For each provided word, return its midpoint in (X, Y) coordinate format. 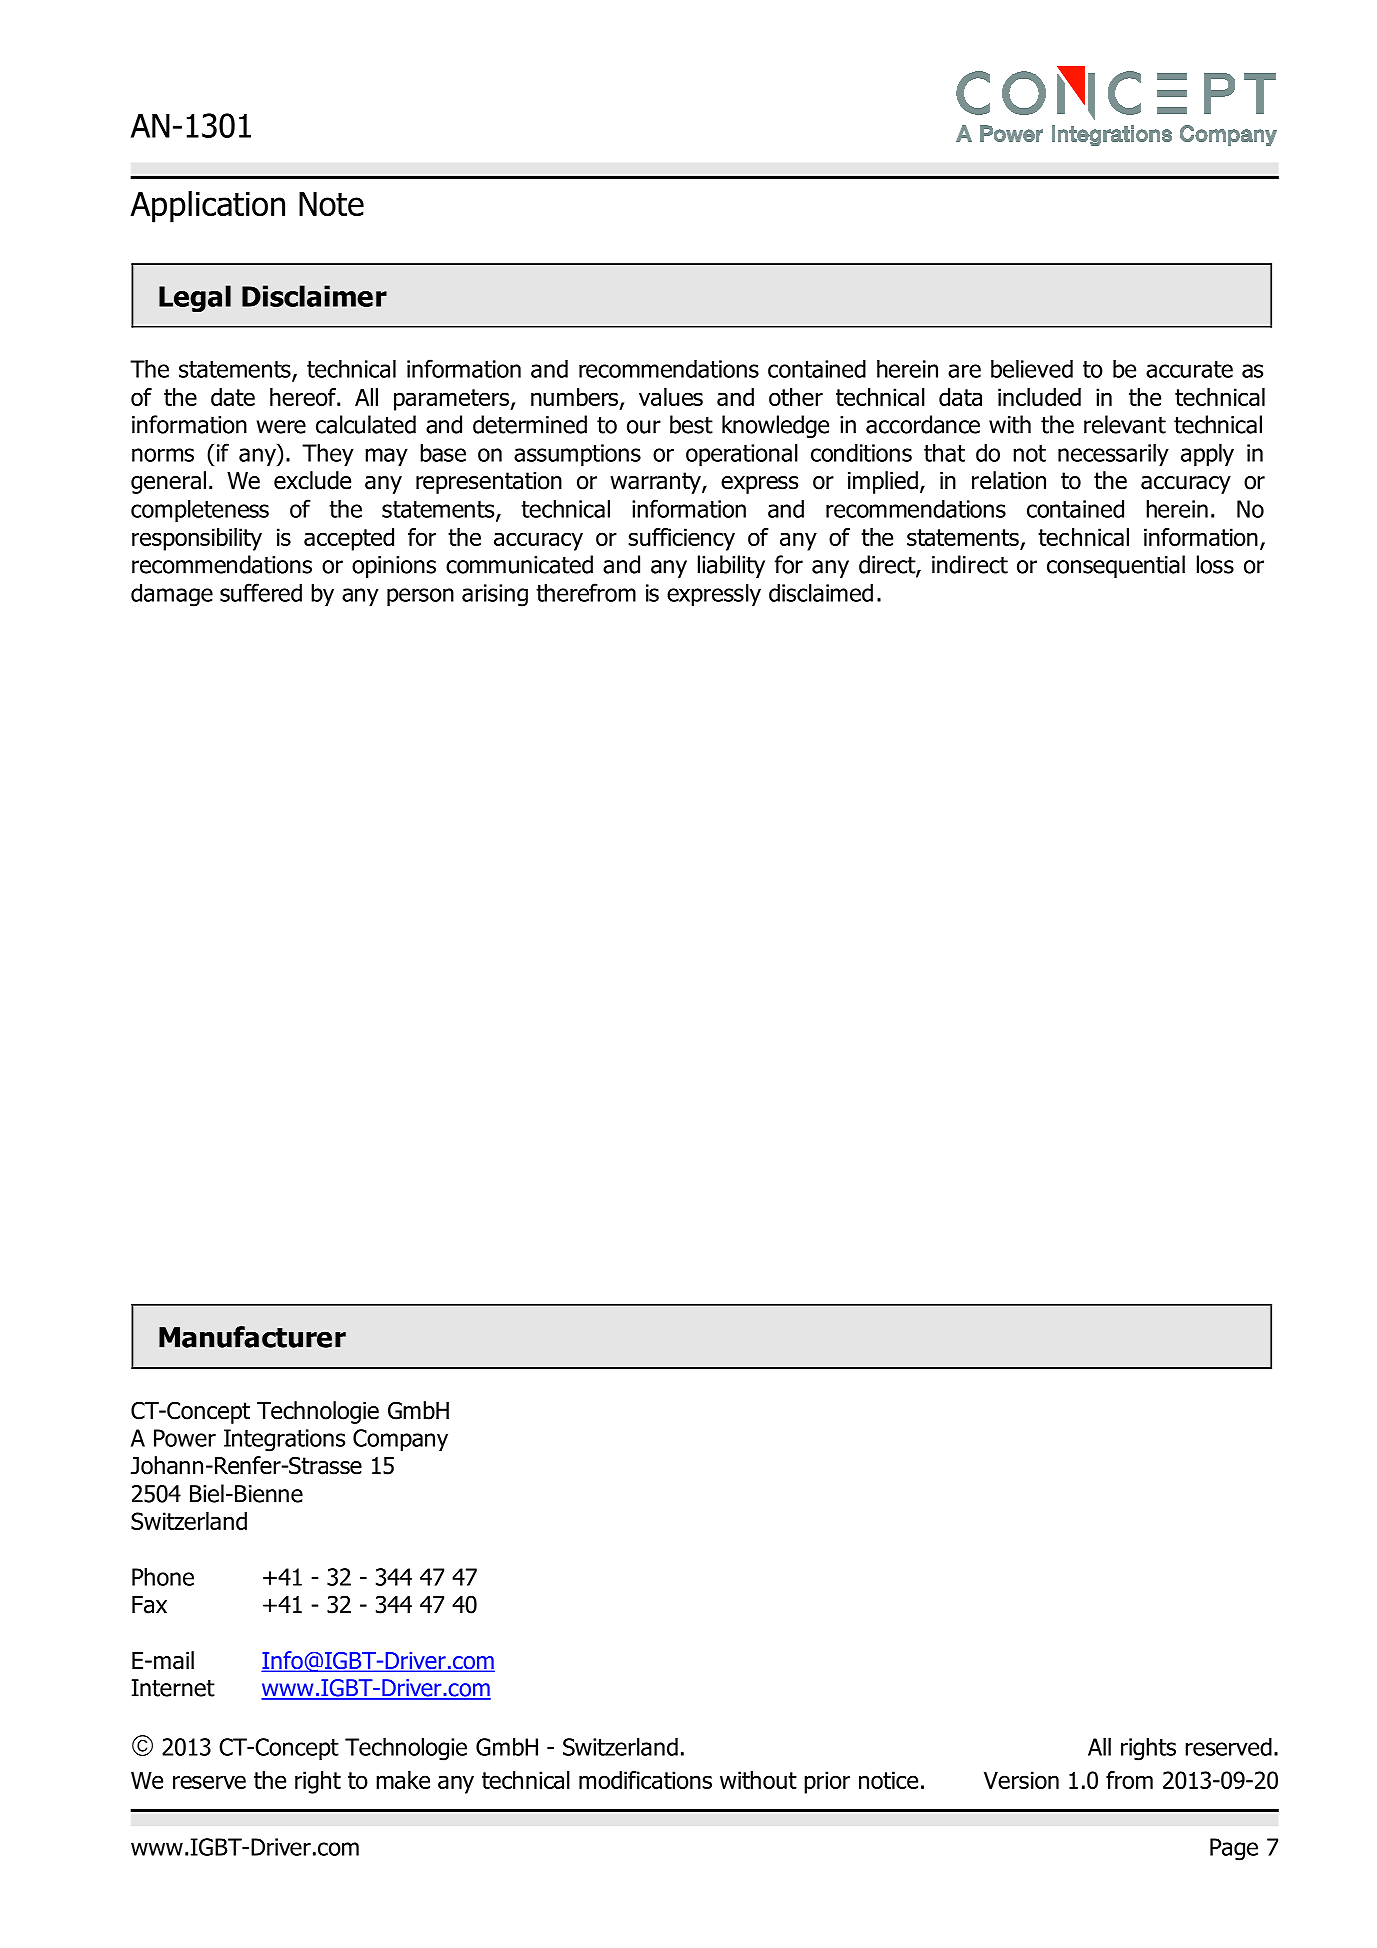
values (671, 397)
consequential (1116, 566)
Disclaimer (314, 296)
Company (400, 1440)
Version (1021, 1780)
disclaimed (821, 592)
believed (1032, 368)
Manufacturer (252, 1337)
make (403, 1780)
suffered (261, 592)
